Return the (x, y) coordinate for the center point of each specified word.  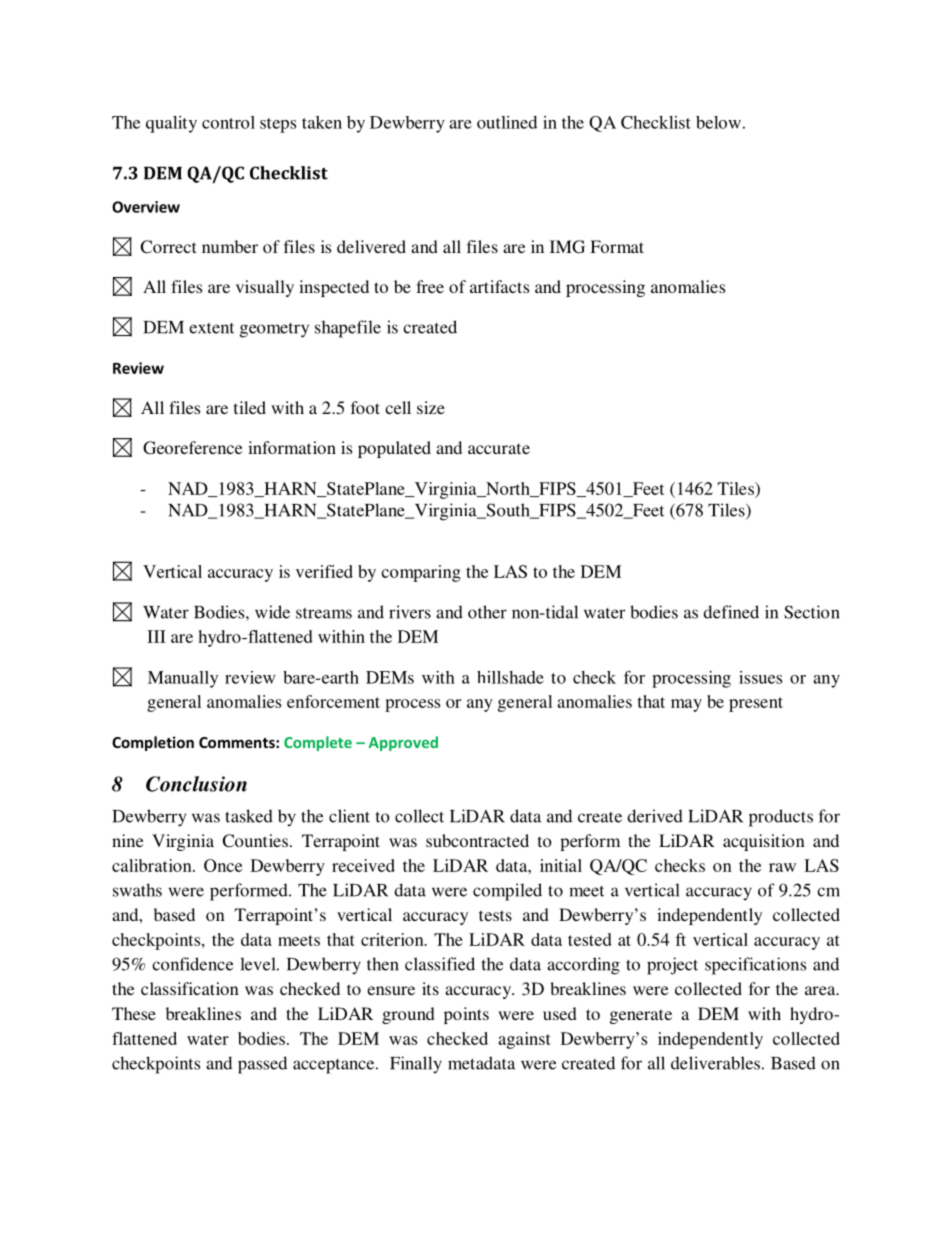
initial (561, 865)
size (431, 407)
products (781, 818)
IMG (567, 247)
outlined (507, 122)
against (524, 1040)
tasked (249, 816)
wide (272, 612)
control (228, 122)
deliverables (715, 1063)
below (718, 122)
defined (731, 612)
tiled (250, 407)
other (487, 612)
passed (262, 1065)
